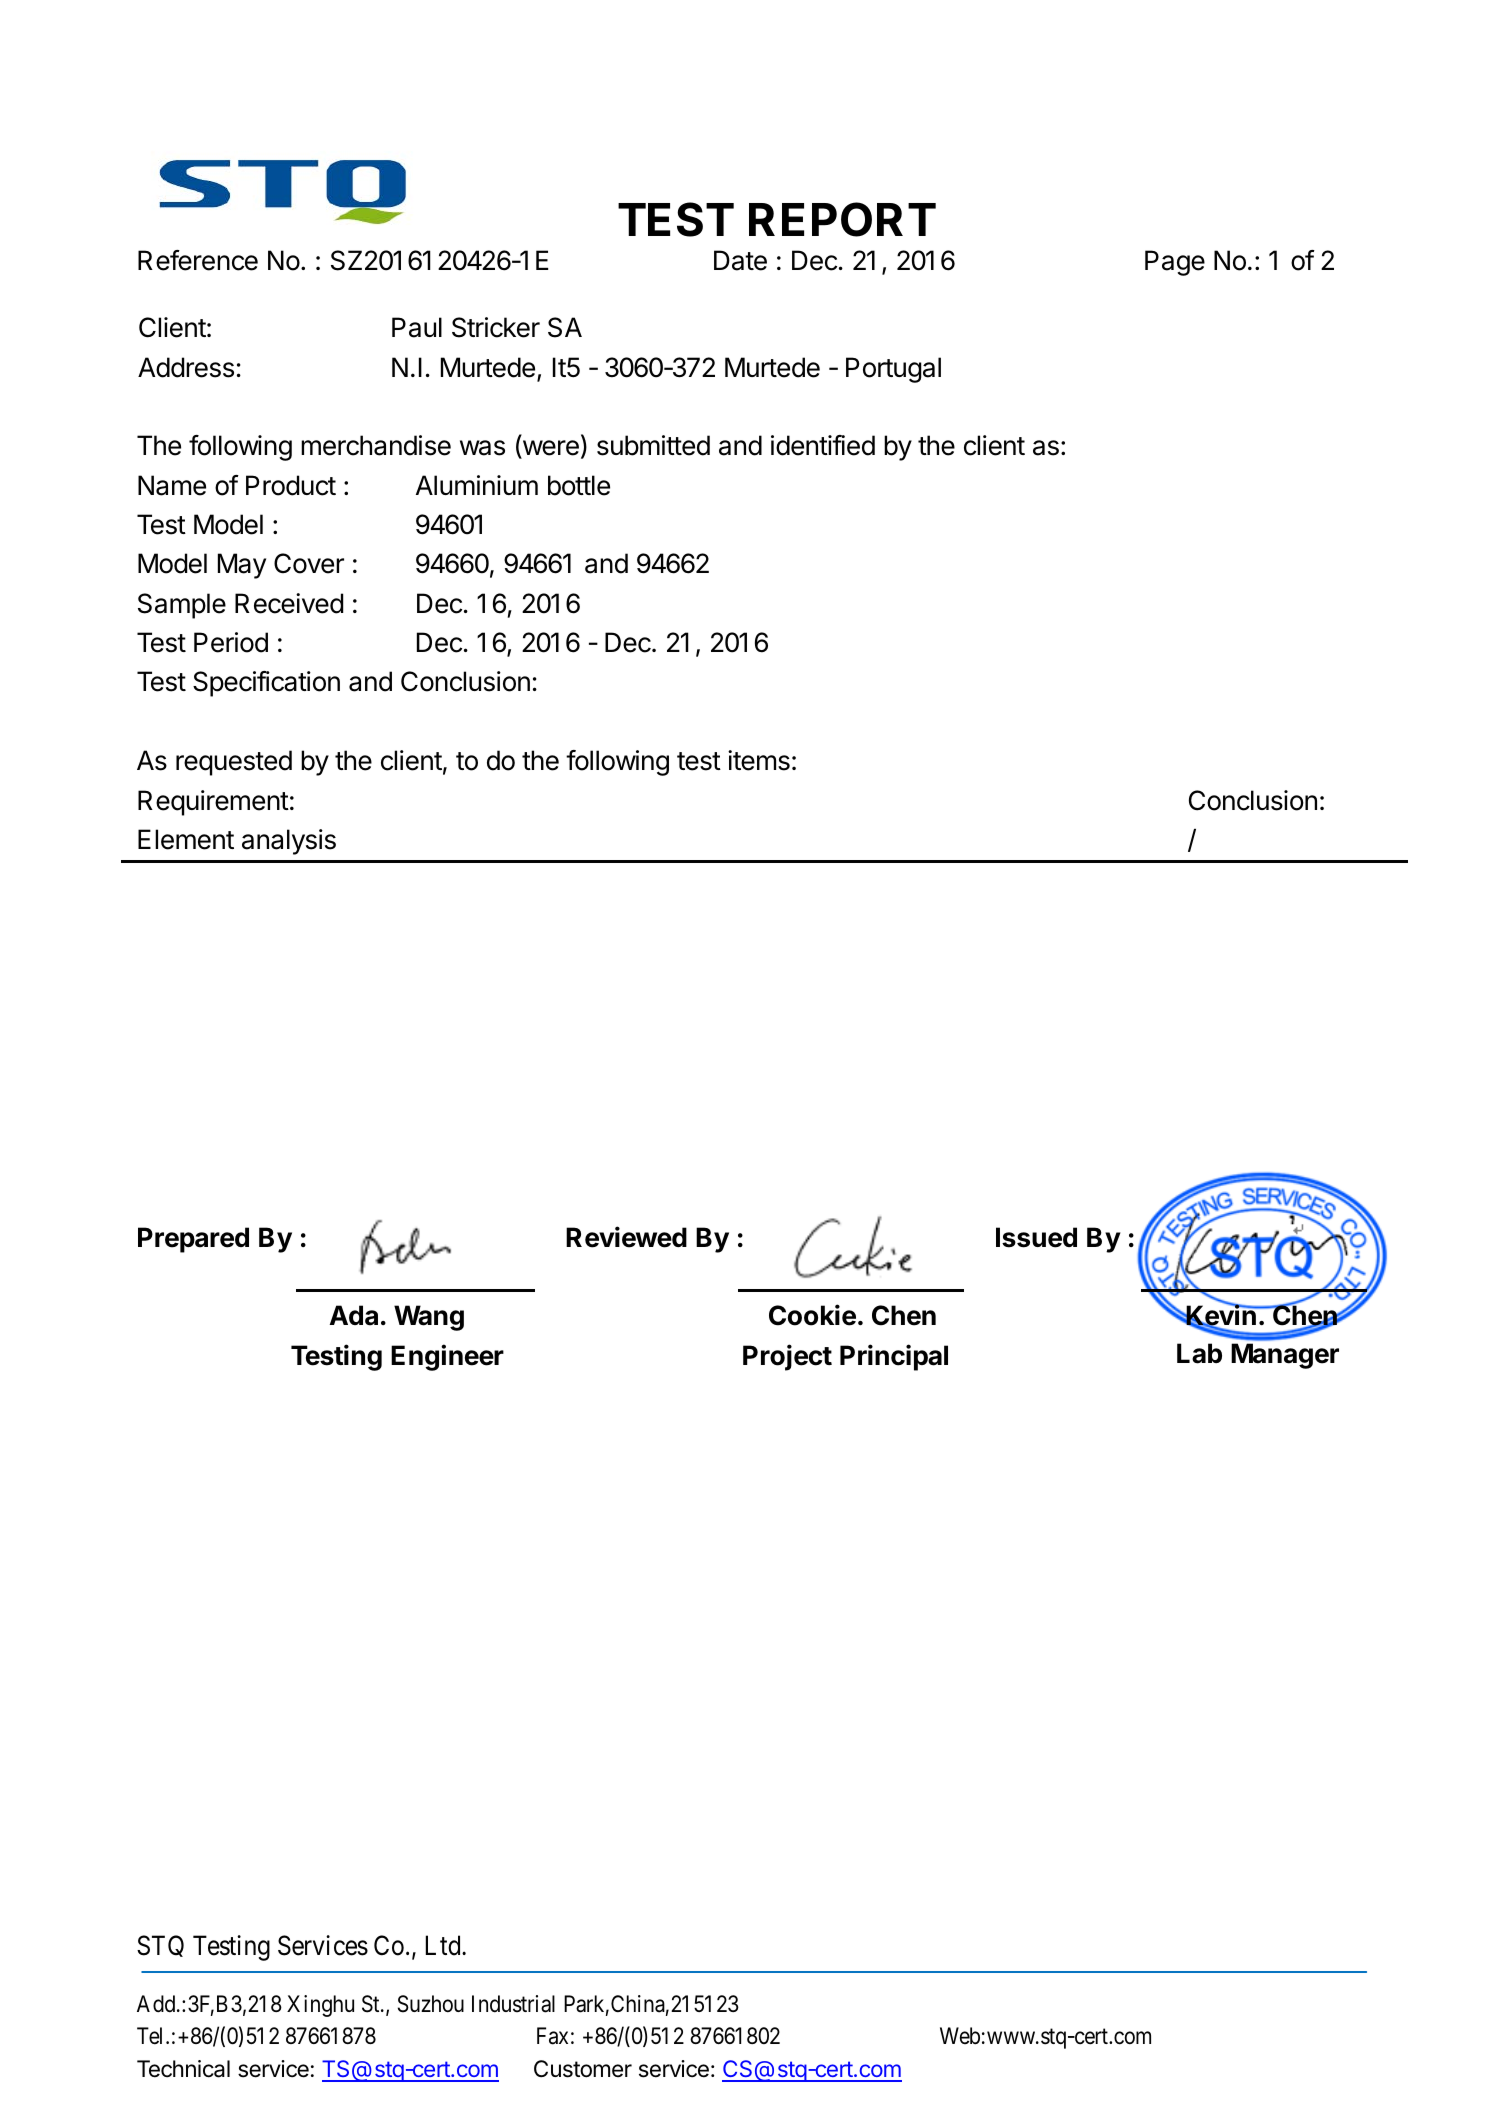 This document has width=1502, height=2124. What do you see at coordinates (198, 260) in the document?
I see `Reference` at bounding box center [198, 260].
